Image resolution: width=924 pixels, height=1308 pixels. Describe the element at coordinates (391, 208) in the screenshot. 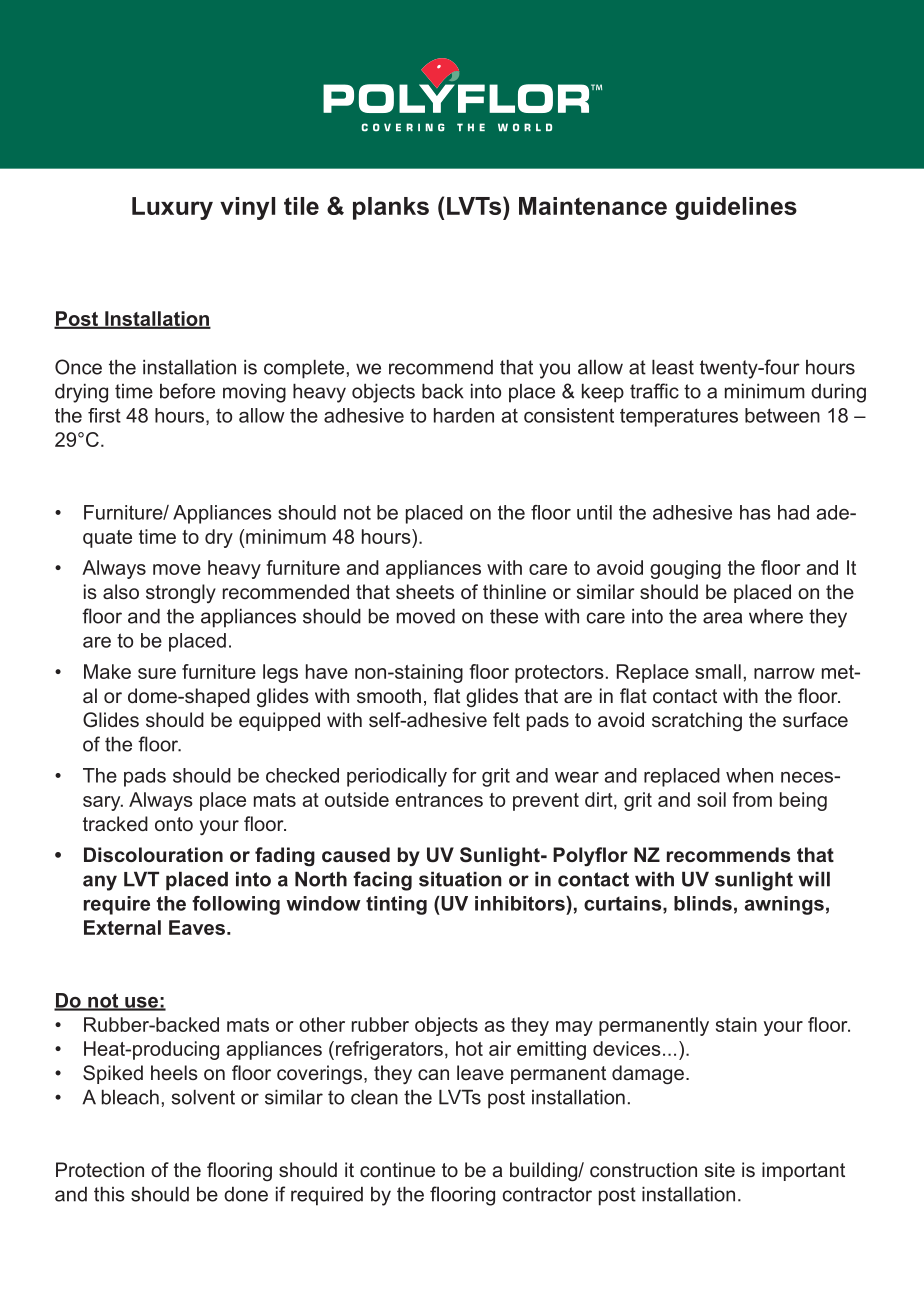

I see `planks` at that location.
